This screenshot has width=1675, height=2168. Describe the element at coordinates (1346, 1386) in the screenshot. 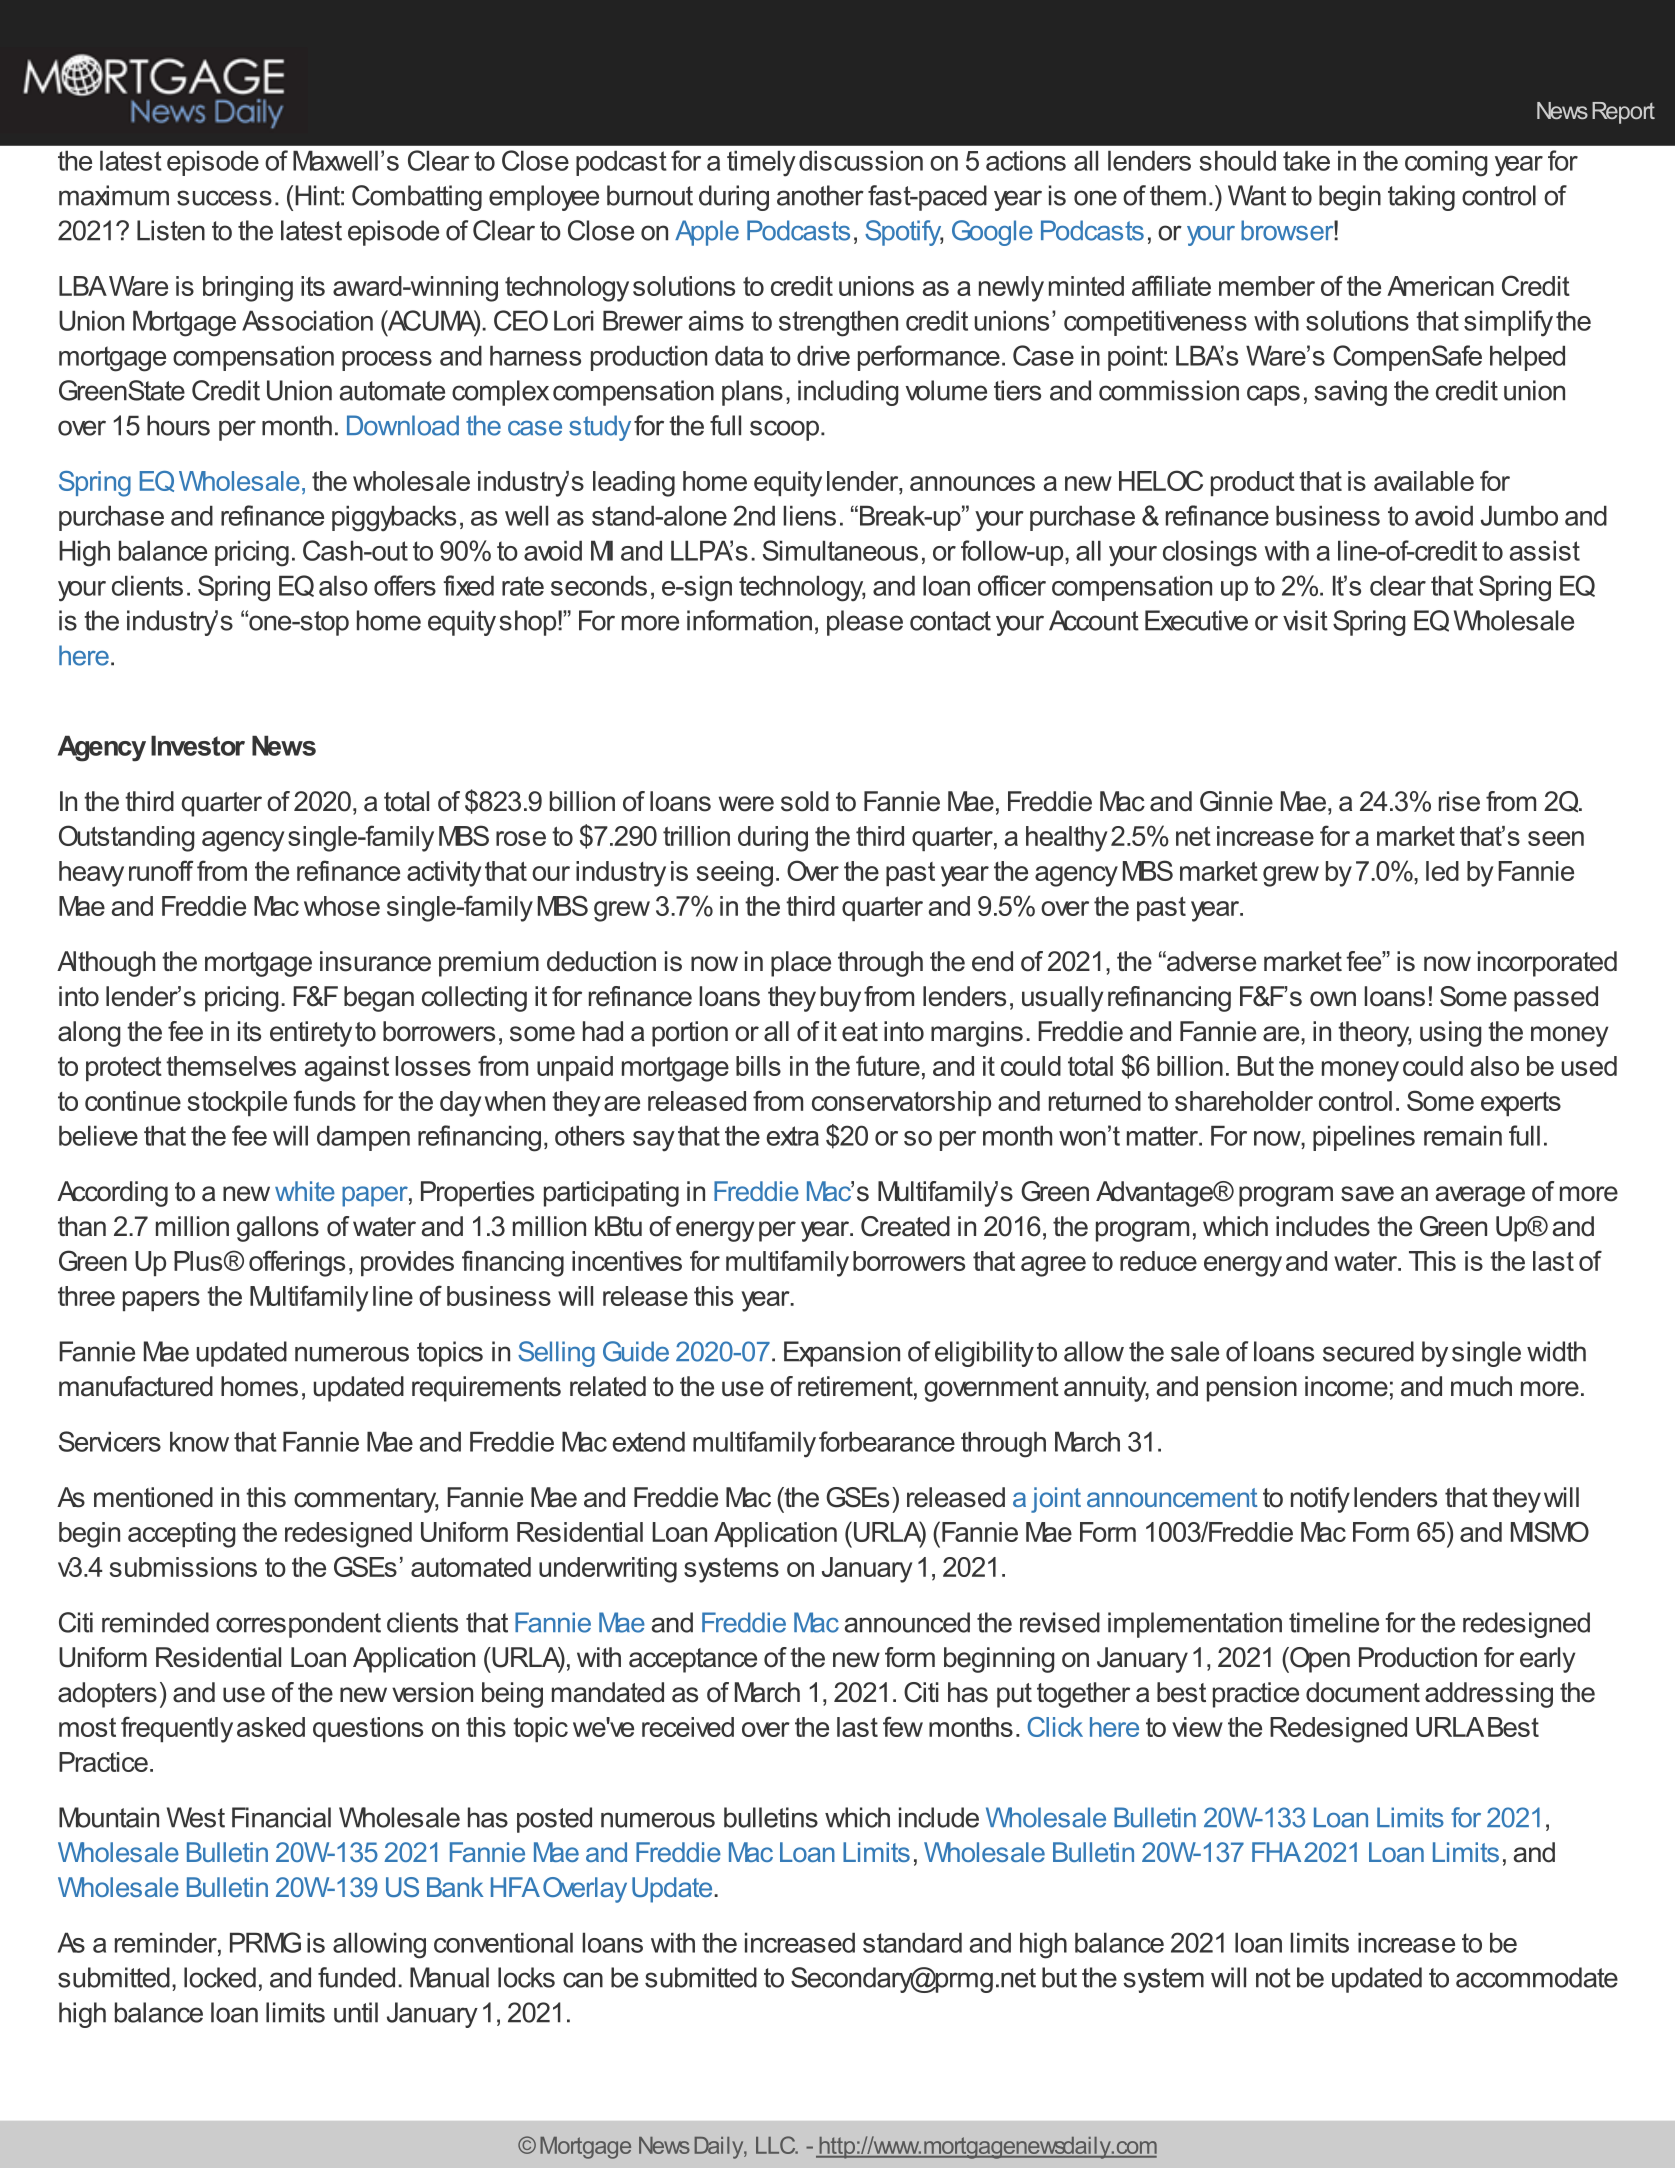

I see `income` at that location.
